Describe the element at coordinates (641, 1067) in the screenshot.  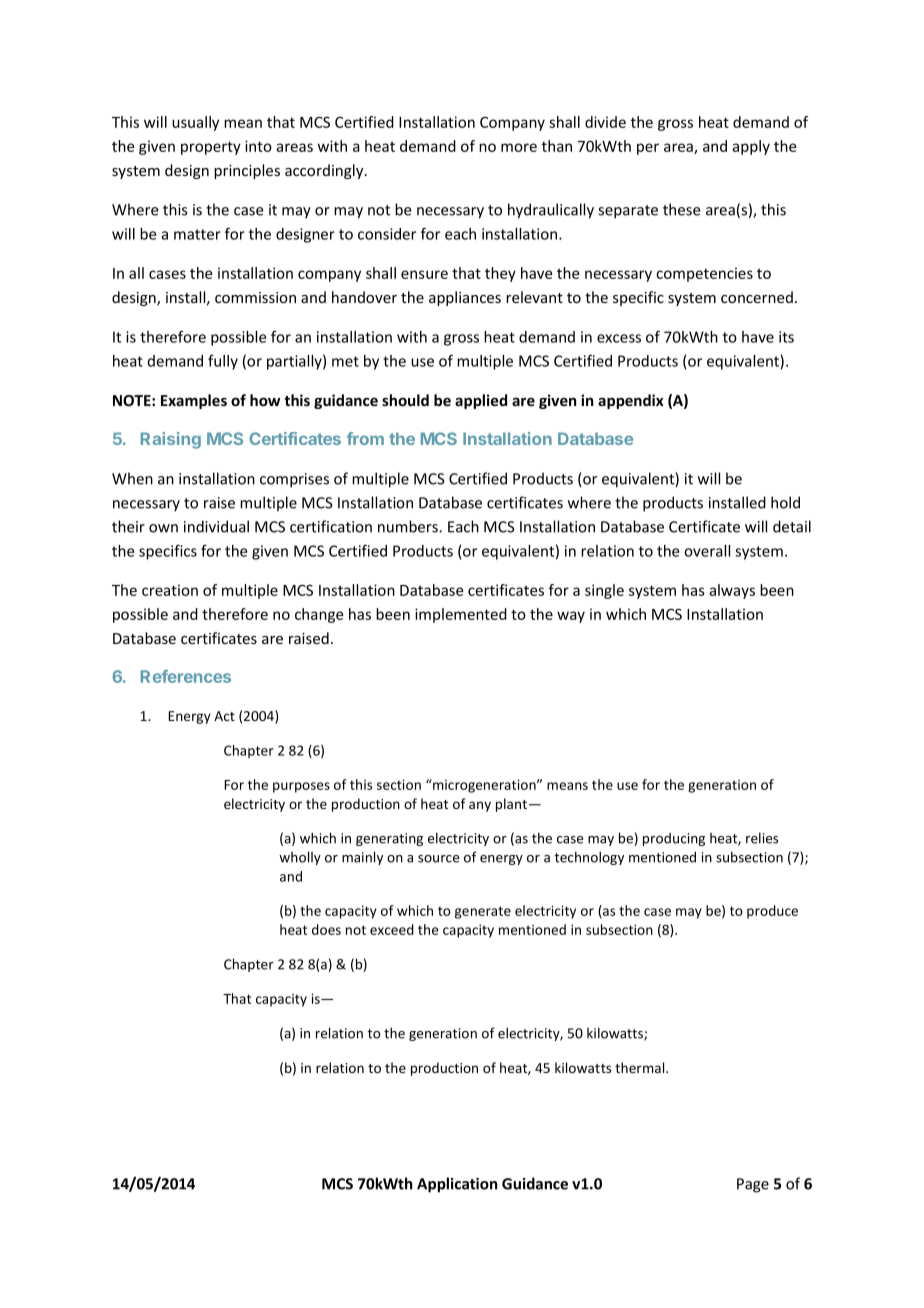
I see `thermal` at that location.
